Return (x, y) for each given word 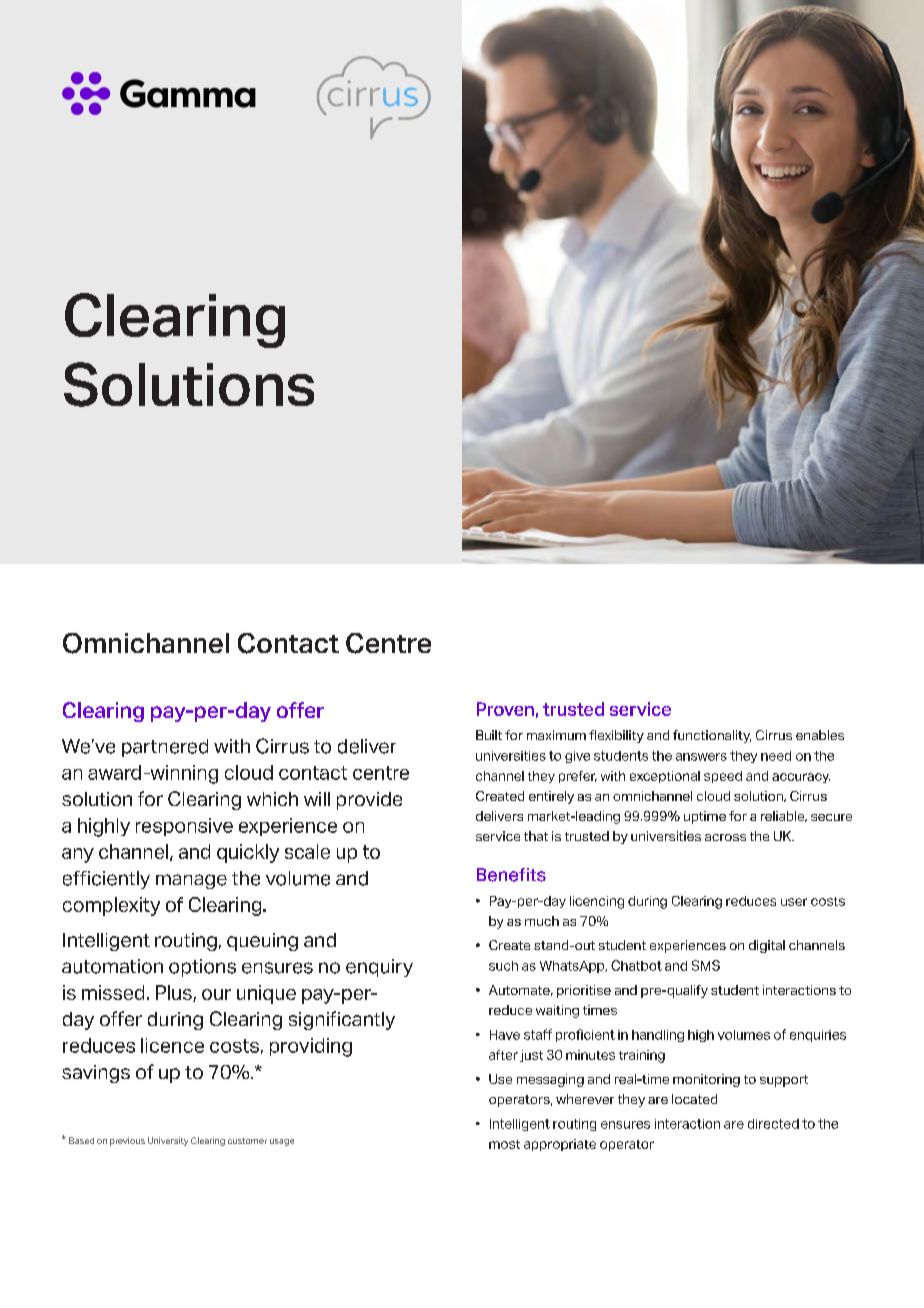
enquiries (818, 1036)
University (168, 1141)
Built (489, 735)
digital (767, 946)
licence (172, 1045)
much (542, 921)
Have (505, 1035)
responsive (184, 827)
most (504, 1144)
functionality (712, 736)
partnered (165, 748)
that (536, 836)
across (725, 837)
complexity (111, 906)
